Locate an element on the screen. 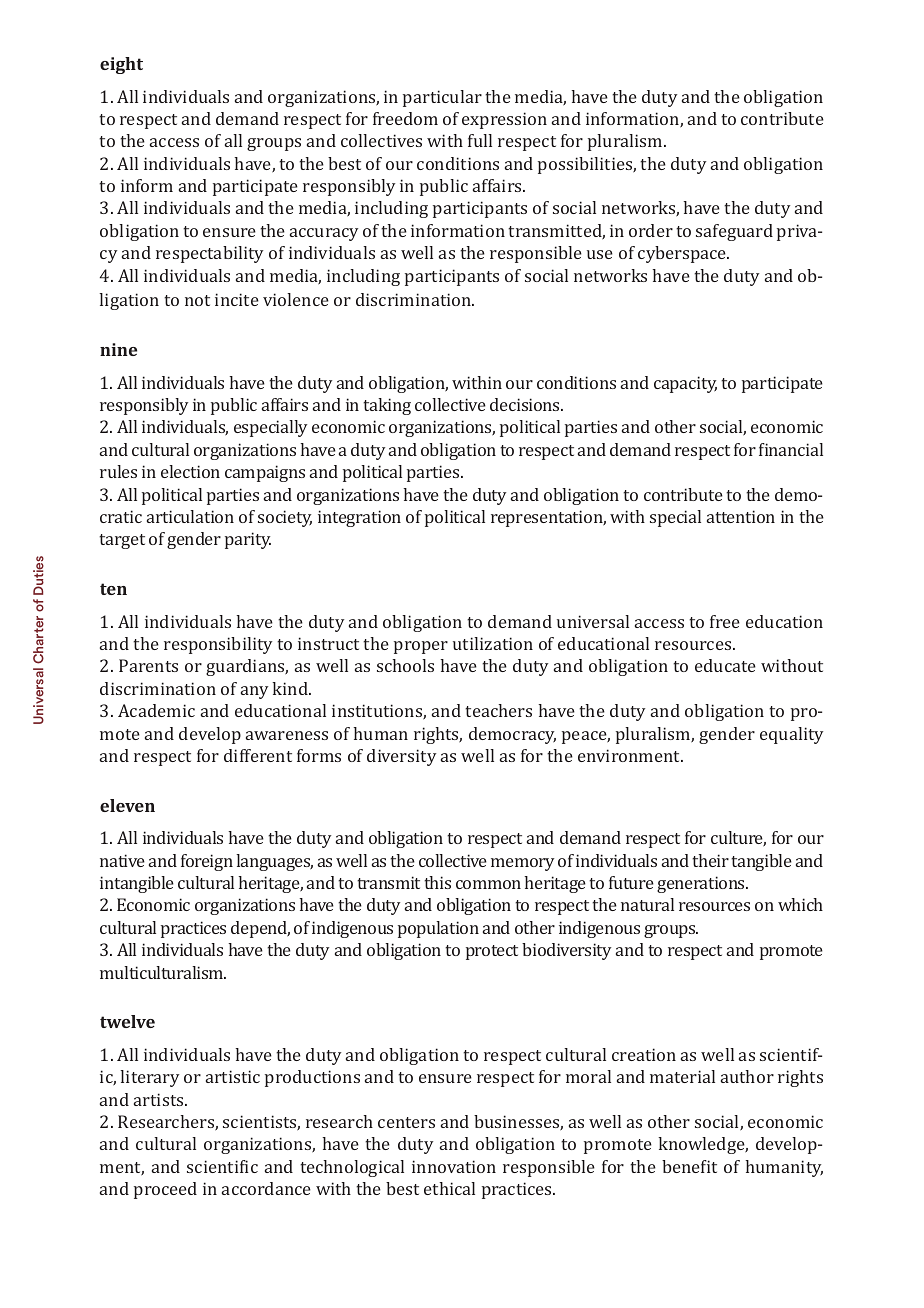 This screenshot has width=924, height=1308. educate is located at coordinates (725, 665).
